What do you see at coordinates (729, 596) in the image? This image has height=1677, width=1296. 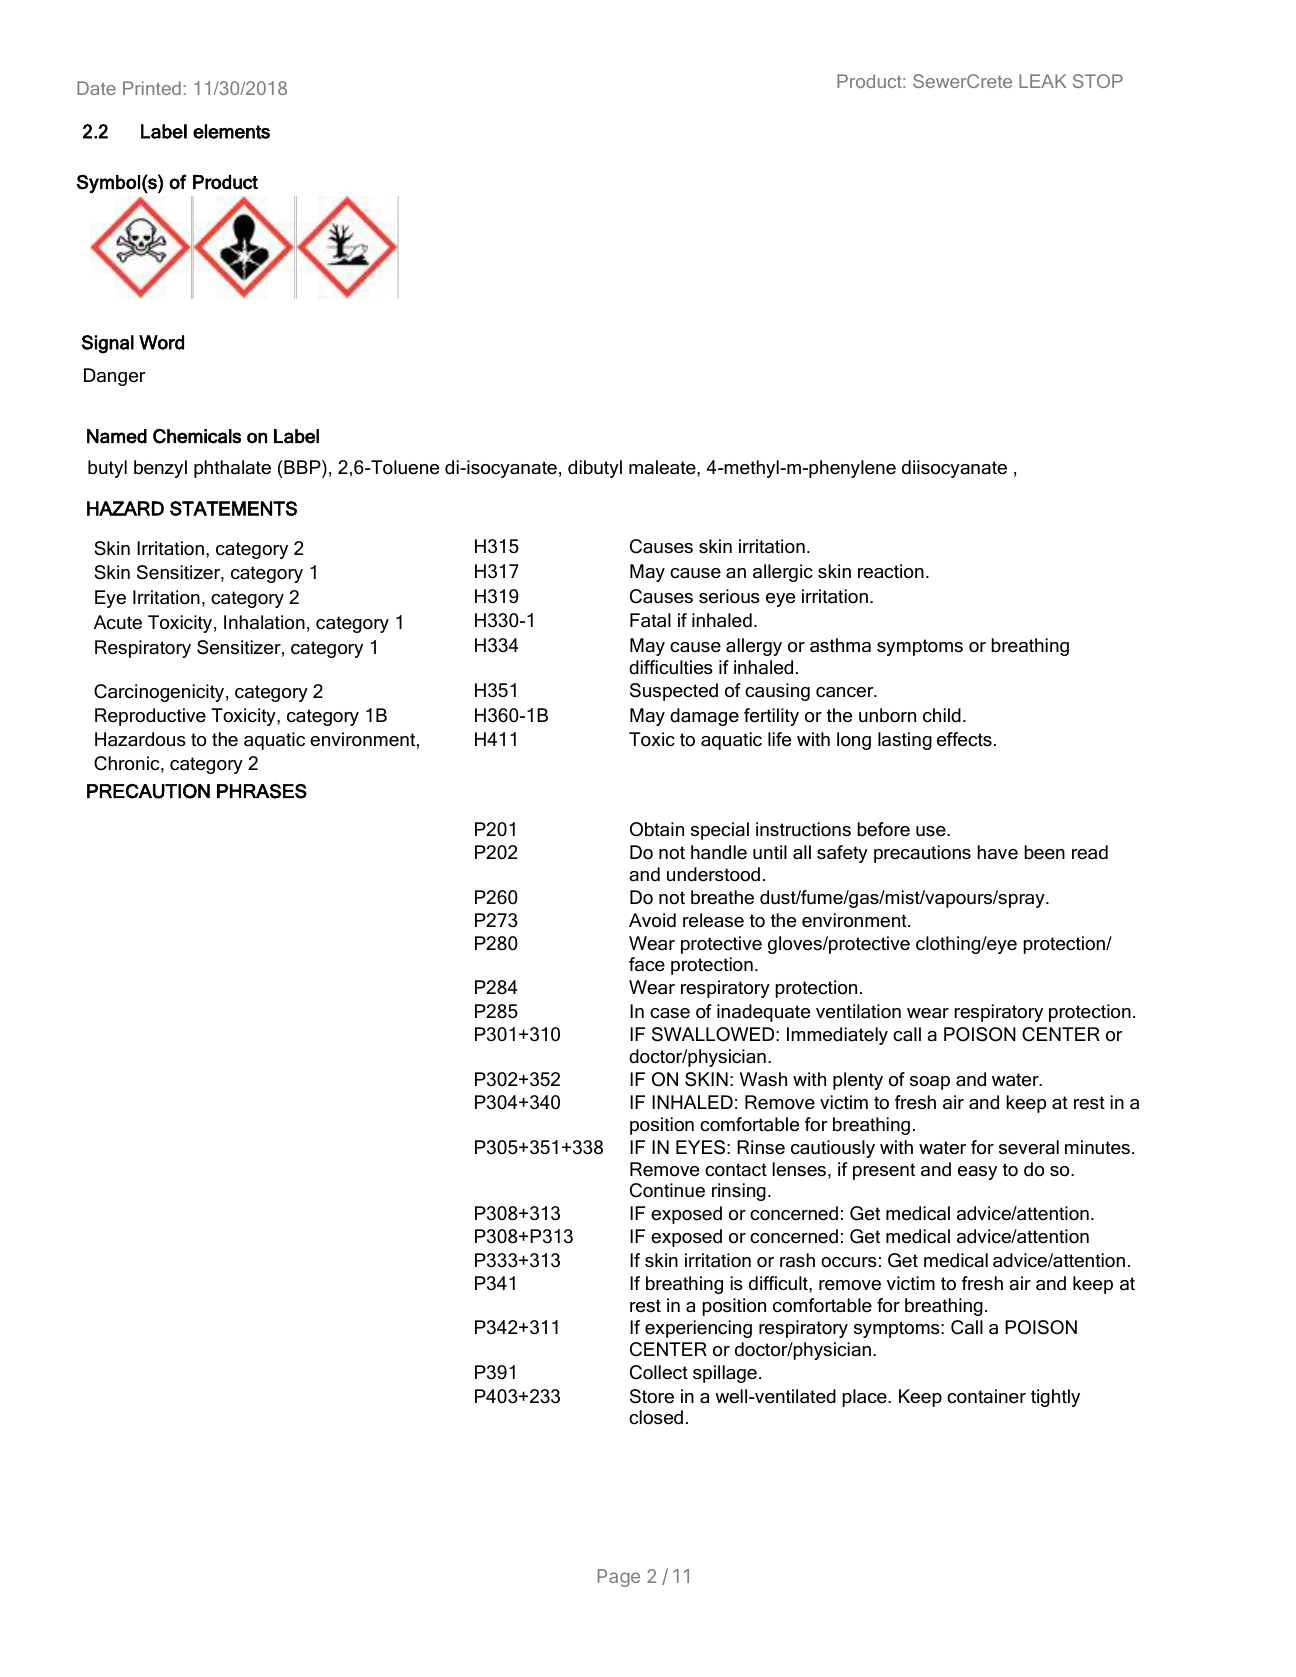 I see `serious` at bounding box center [729, 596].
